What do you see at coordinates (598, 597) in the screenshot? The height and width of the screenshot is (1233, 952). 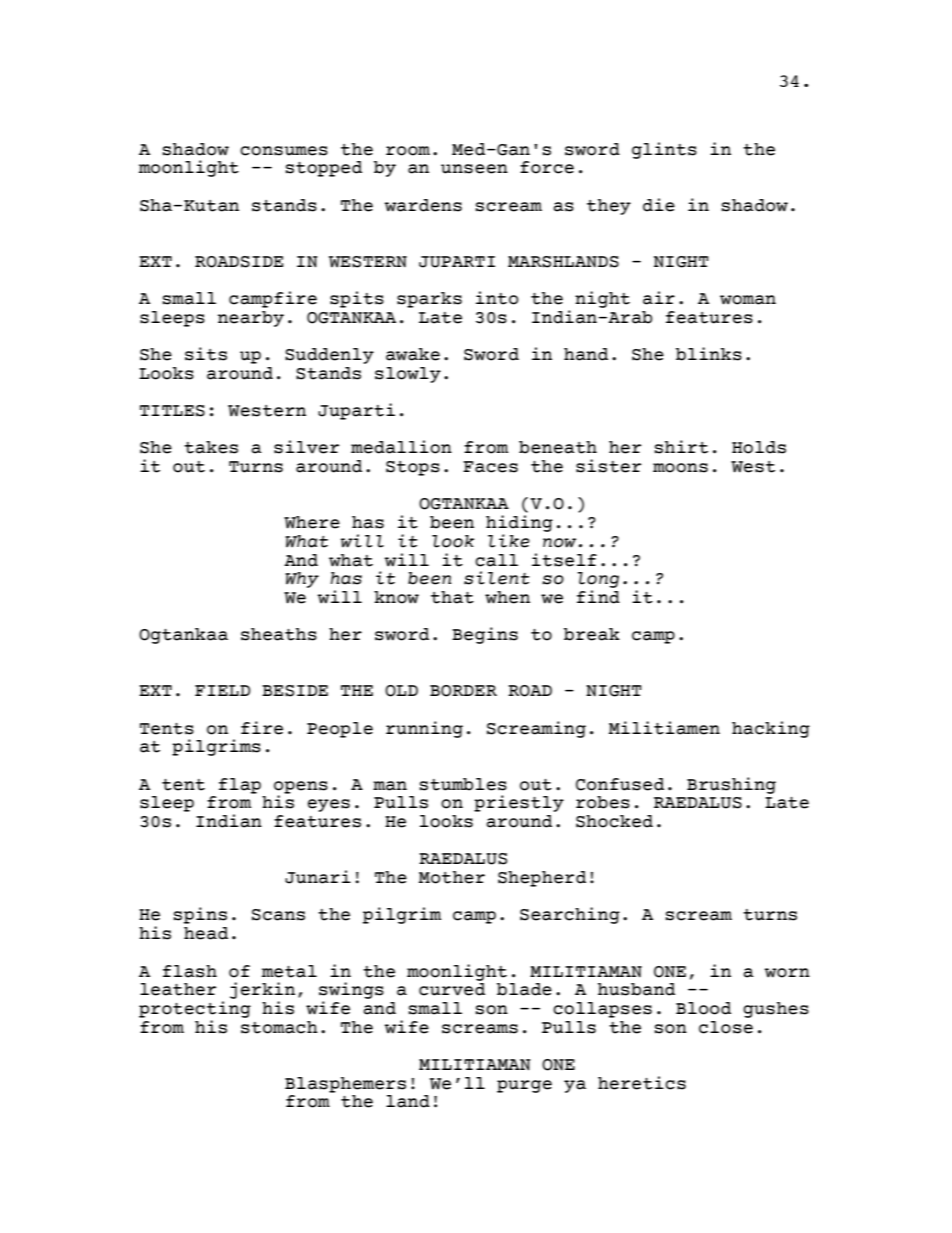 I see `find` at bounding box center [598, 597].
